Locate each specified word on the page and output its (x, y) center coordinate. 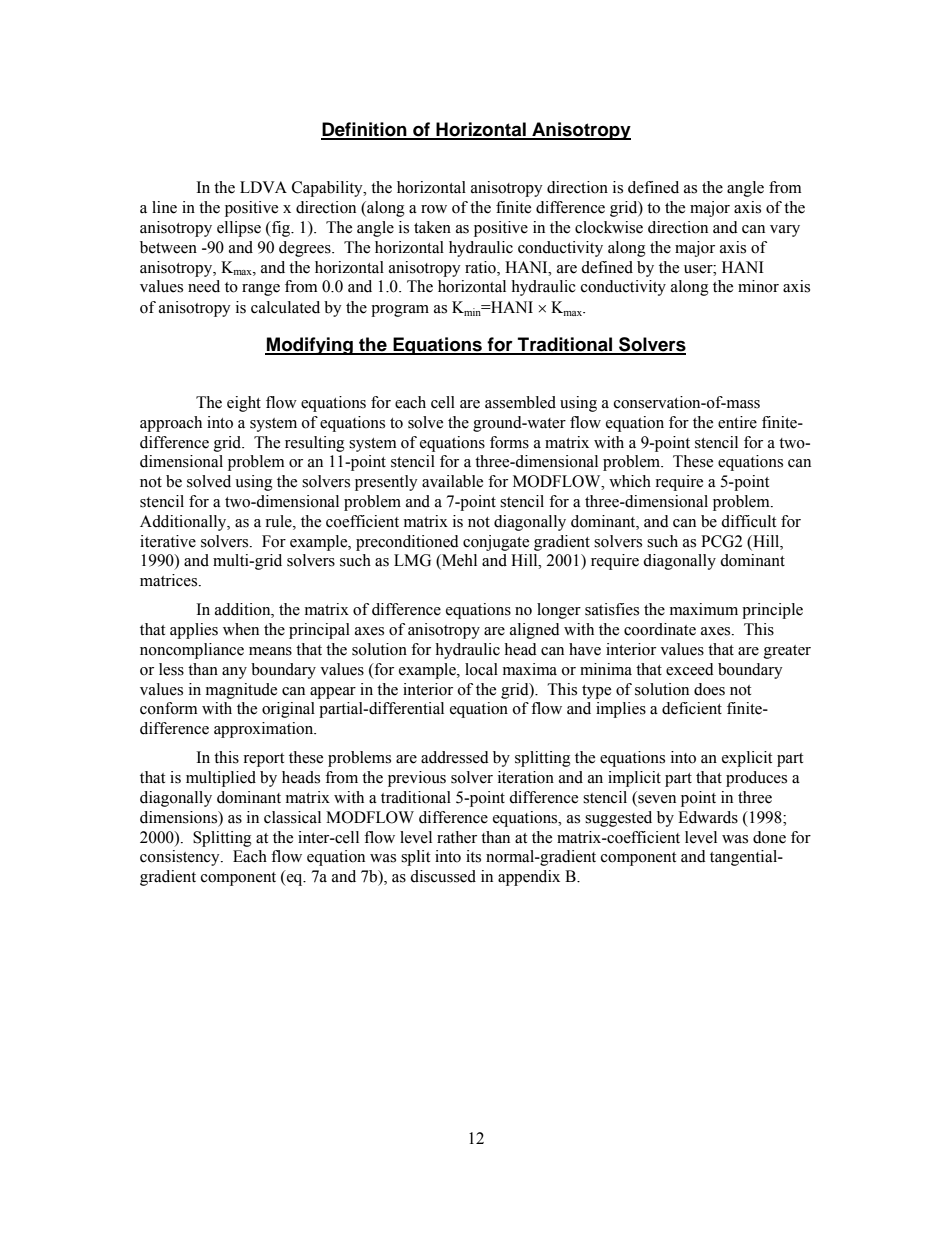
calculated (285, 307)
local (481, 669)
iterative (168, 541)
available (452, 481)
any (234, 673)
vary (785, 231)
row (434, 209)
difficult (748, 521)
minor (758, 286)
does (709, 689)
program (400, 311)
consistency (181, 858)
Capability (328, 189)
